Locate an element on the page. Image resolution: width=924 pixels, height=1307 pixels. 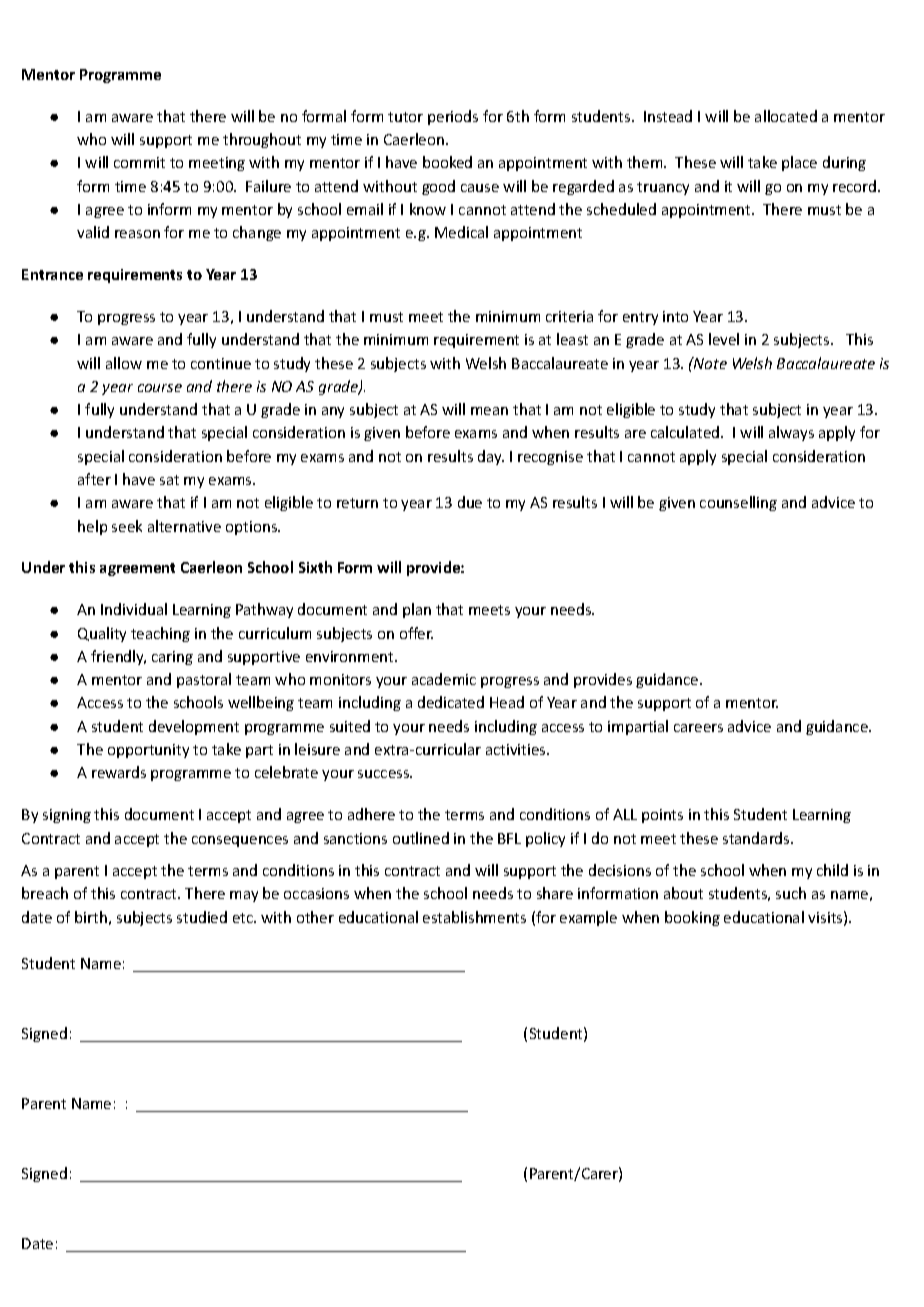
allocated is located at coordinates (786, 116).
